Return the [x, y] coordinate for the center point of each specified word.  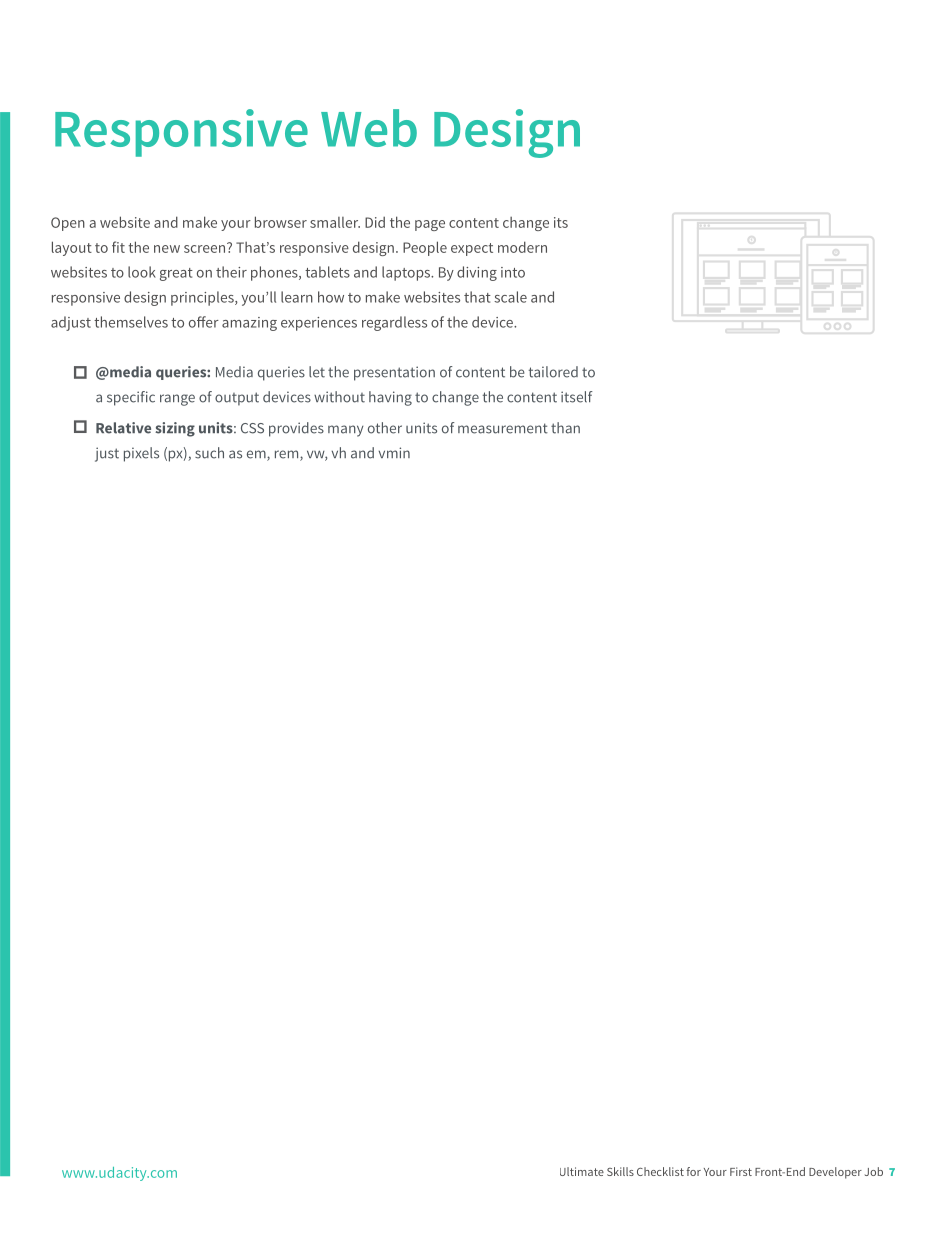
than [565, 428]
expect [472, 249]
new [167, 249]
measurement [503, 428]
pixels [141, 454]
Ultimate [582, 1171]
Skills [620, 1171]
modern [522, 247]
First [741, 1171]
